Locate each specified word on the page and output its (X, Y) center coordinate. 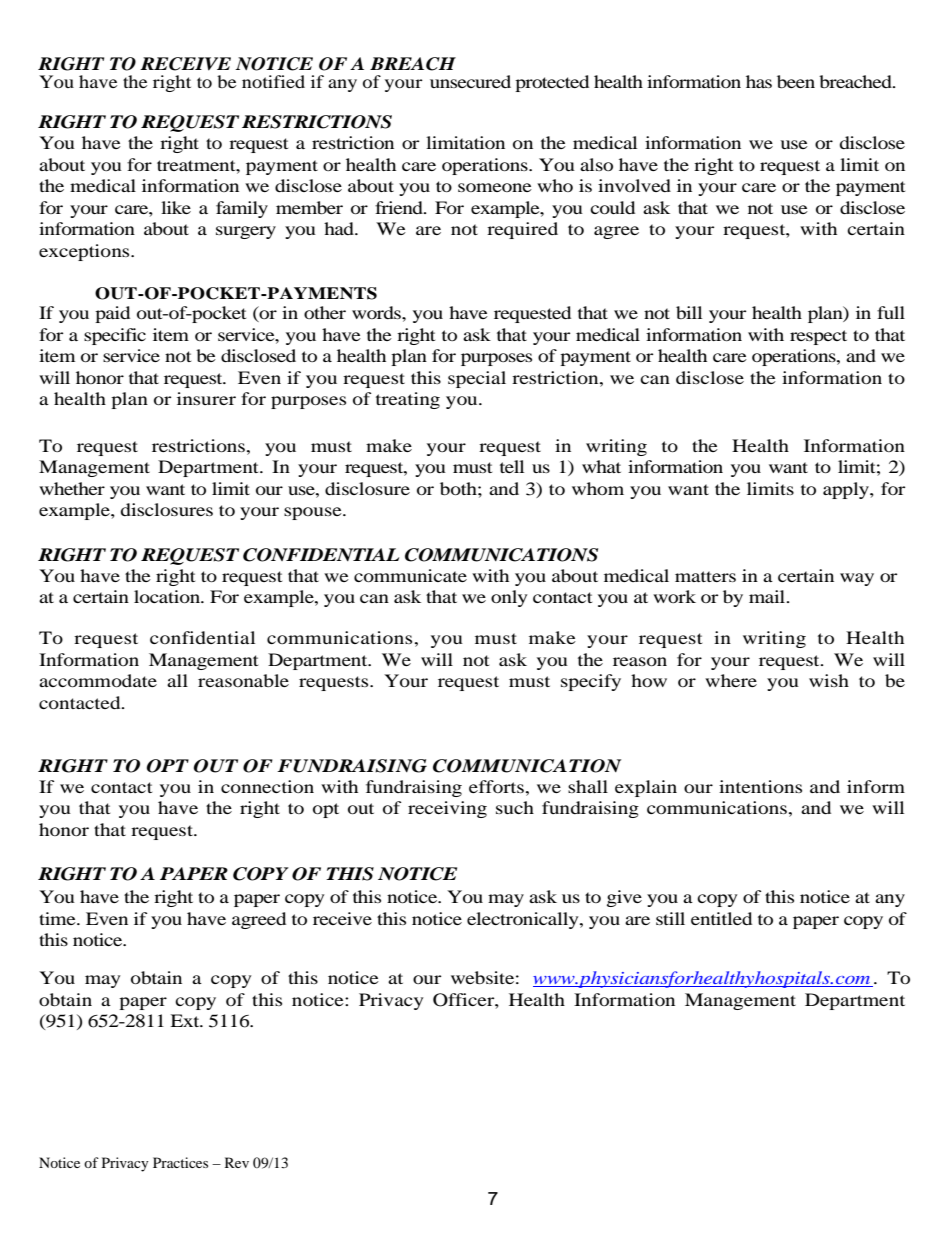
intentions (760, 786)
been (796, 81)
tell (512, 466)
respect (818, 337)
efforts (496, 786)
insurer (206, 398)
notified (273, 81)
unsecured (470, 81)
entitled (721, 918)
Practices (180, 1162)
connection (267, 786)
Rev (237, 1162)
